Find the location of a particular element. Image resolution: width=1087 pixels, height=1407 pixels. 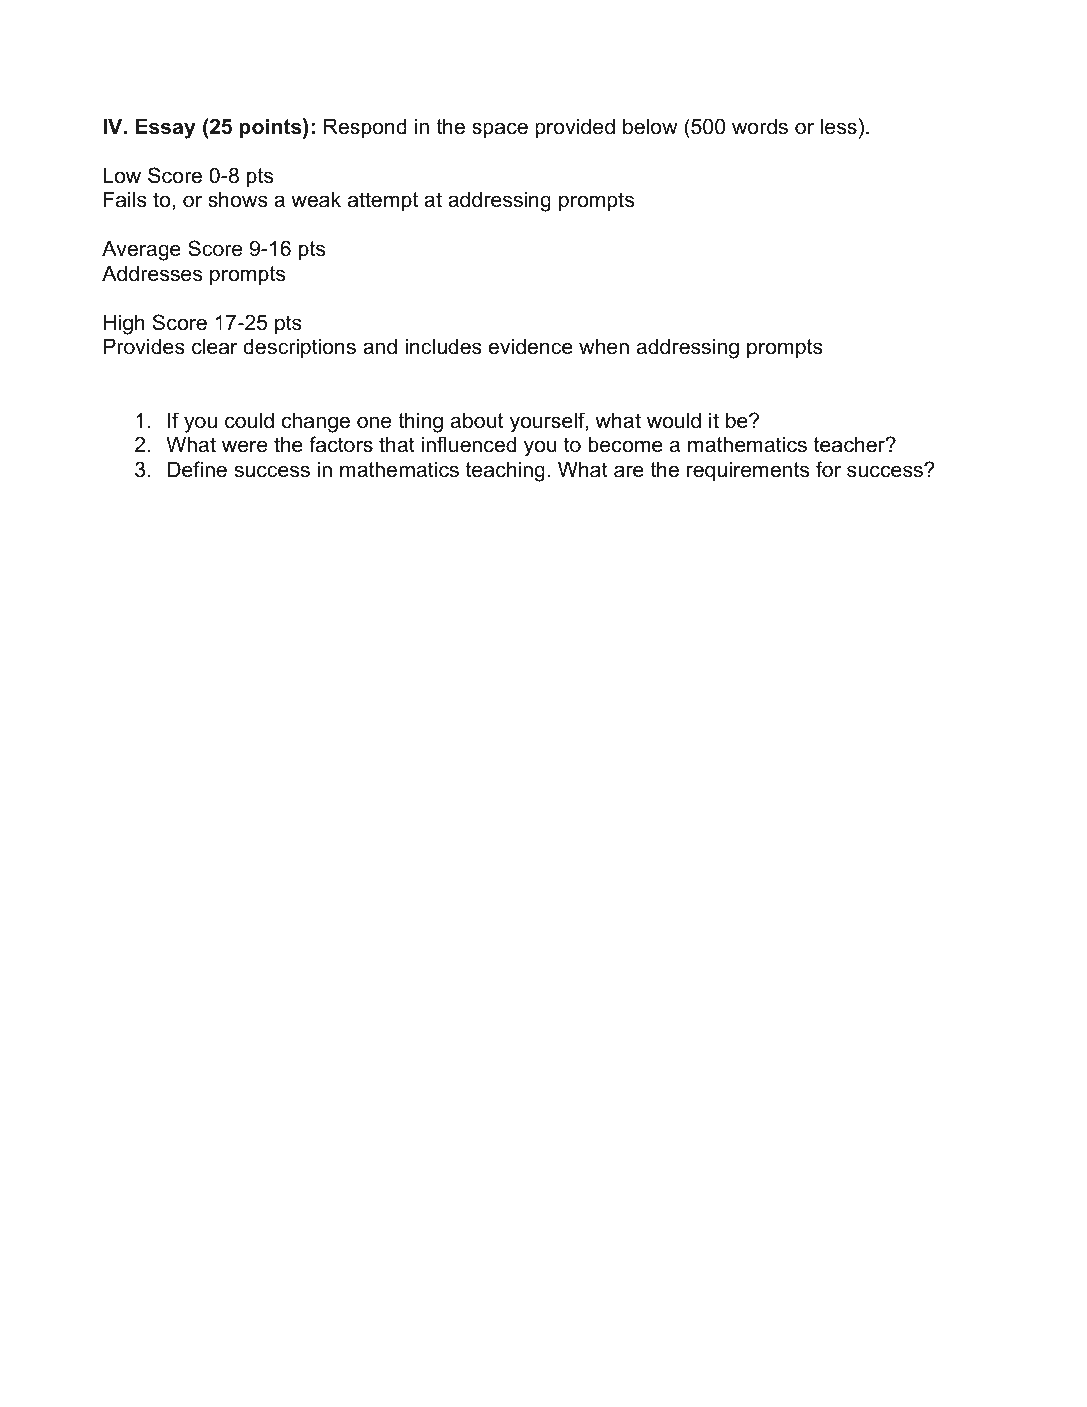

Average is located at coordinates (141, 250).
